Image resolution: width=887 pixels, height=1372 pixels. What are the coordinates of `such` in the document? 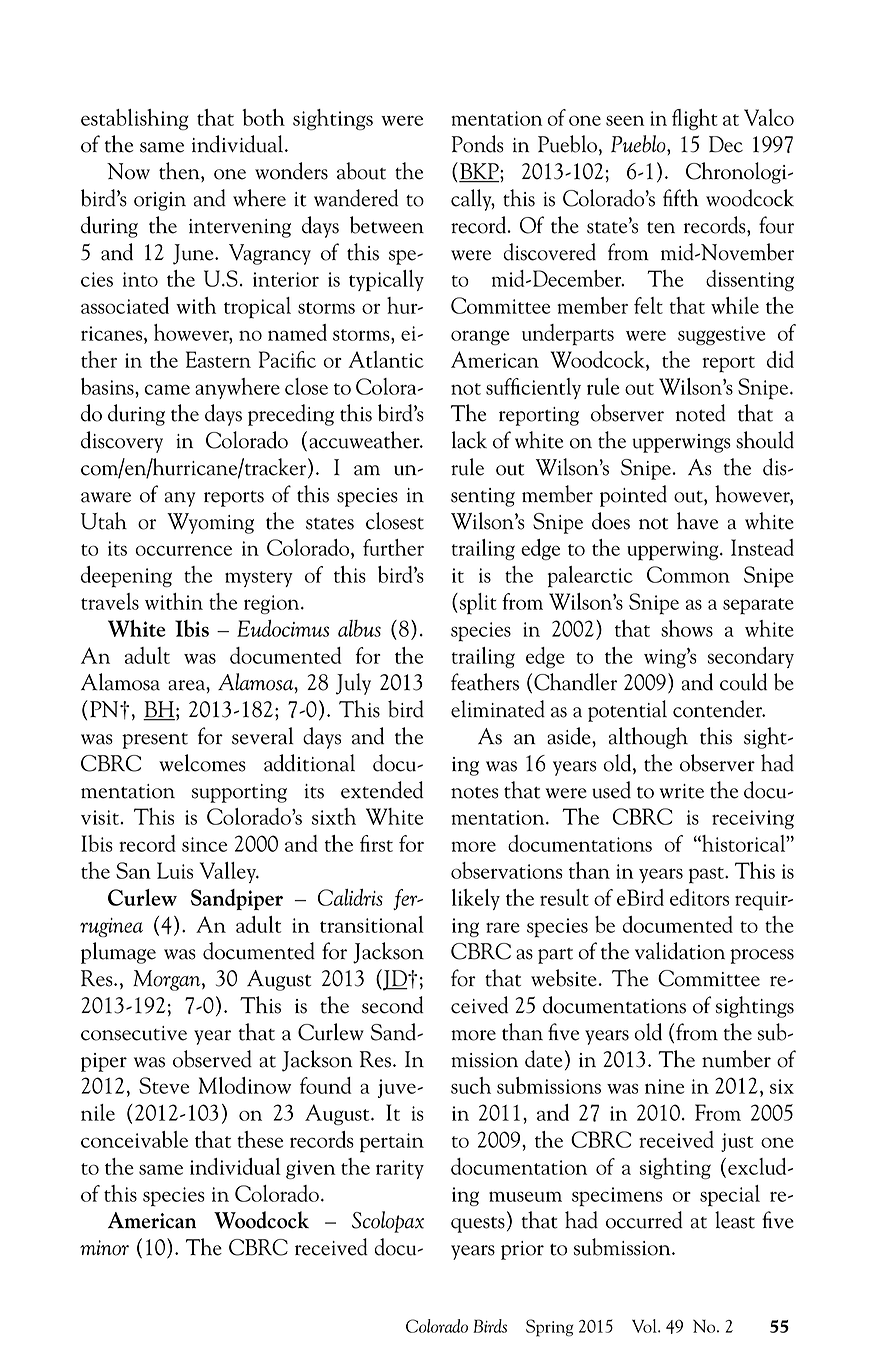 It's located at (471, 1085).
